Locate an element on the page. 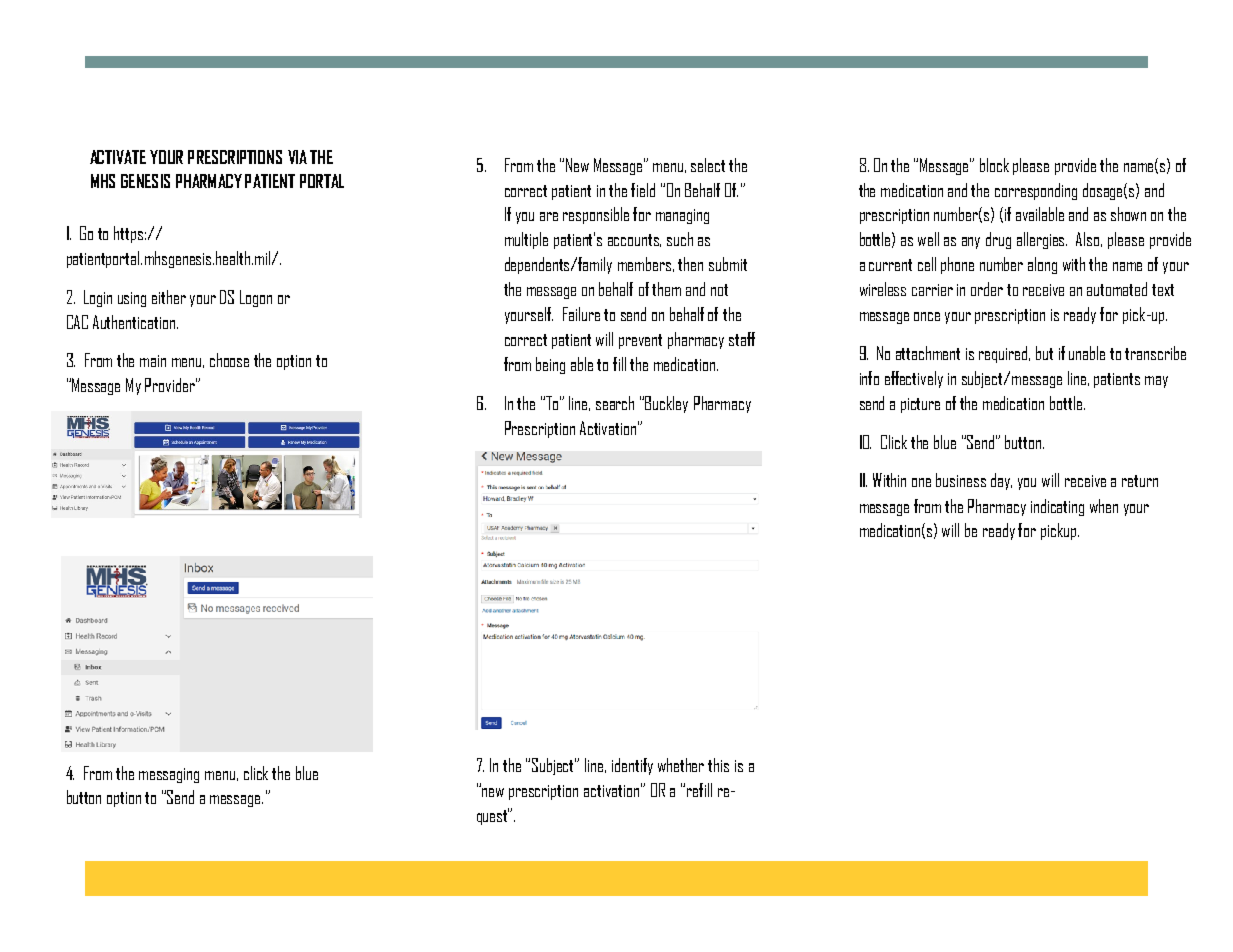 This page has height=952, width=1233. once is located at coordinates (927, 316).
